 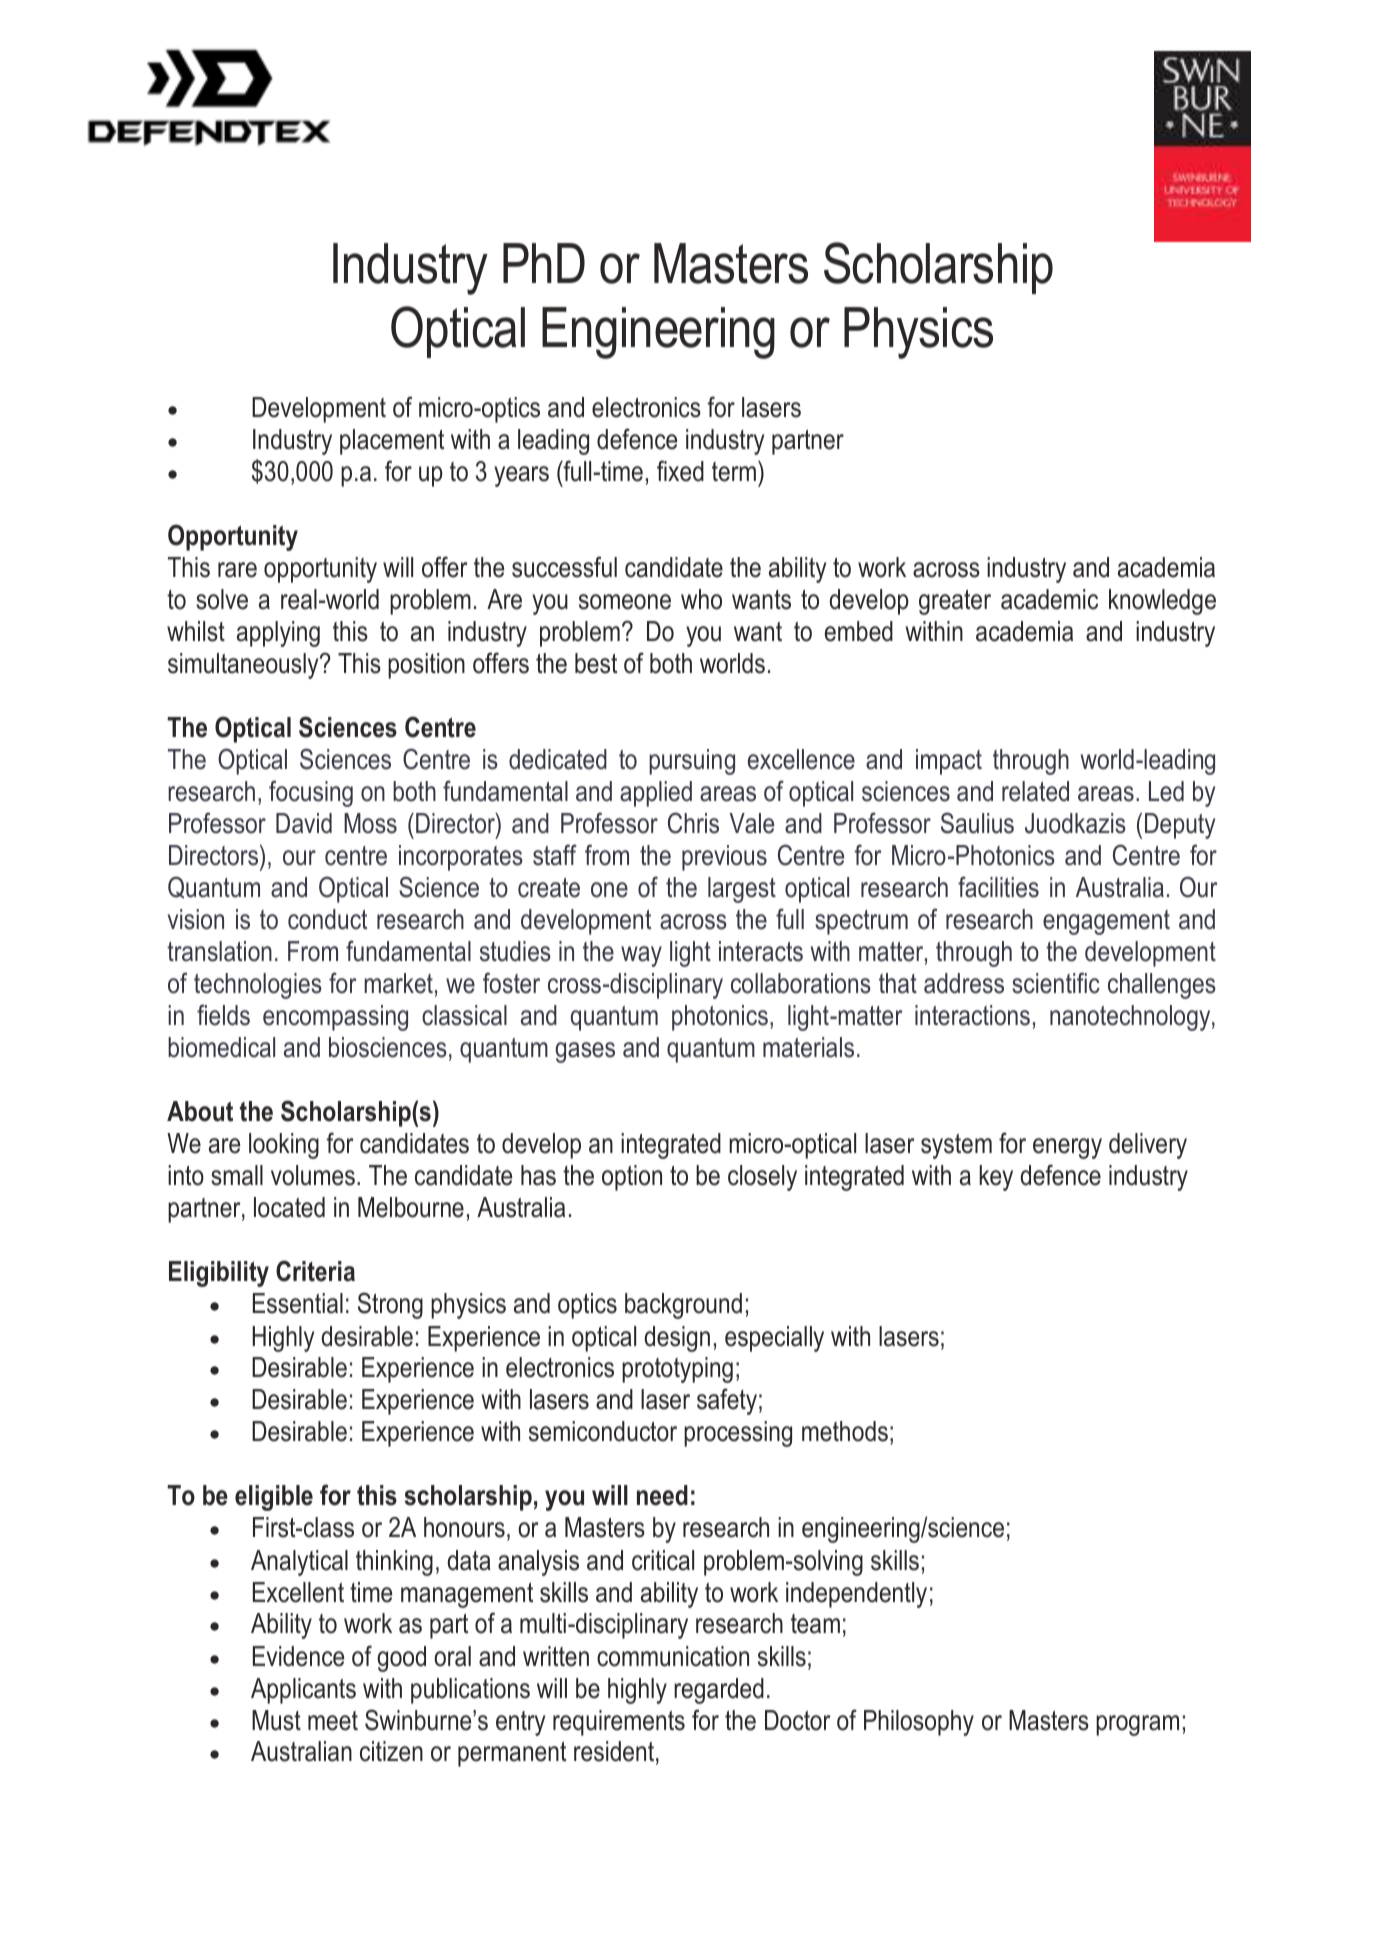 I want to click on David, so click(x=304, y=823).
